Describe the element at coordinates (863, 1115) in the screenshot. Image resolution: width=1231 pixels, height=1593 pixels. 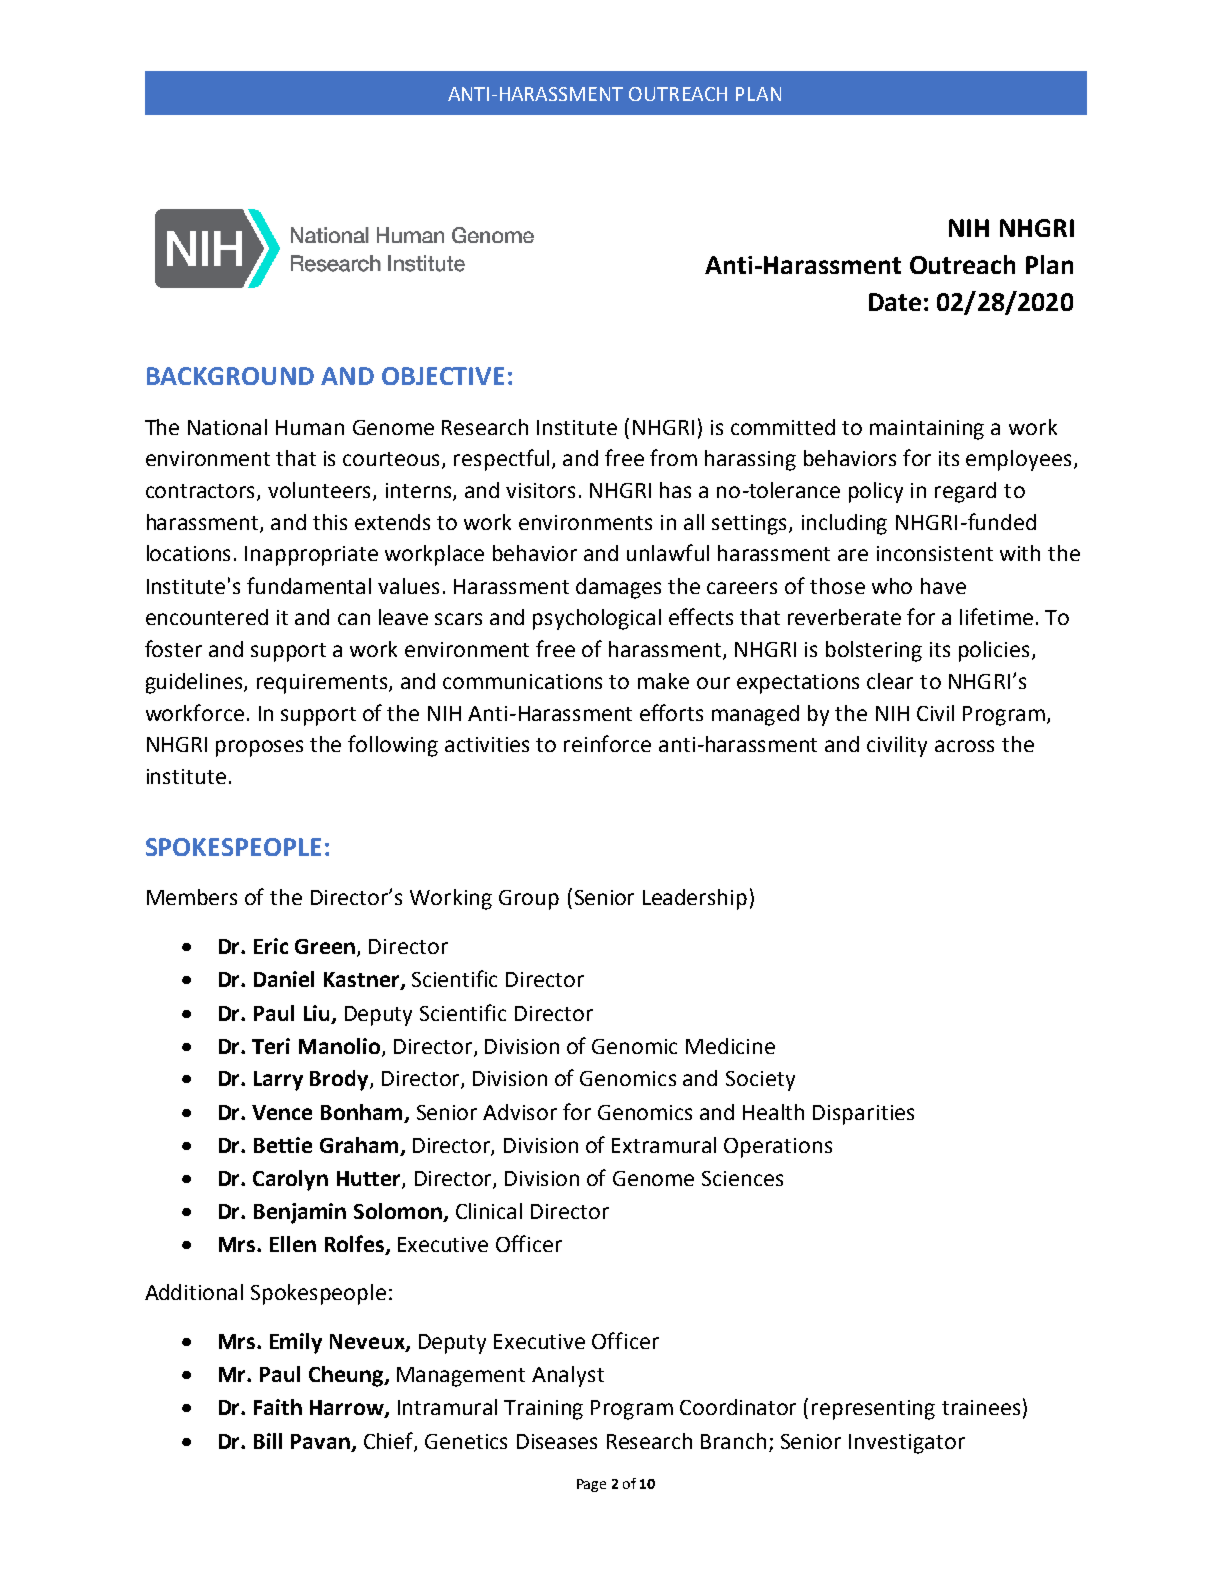
I see `Disparities` at that location.
